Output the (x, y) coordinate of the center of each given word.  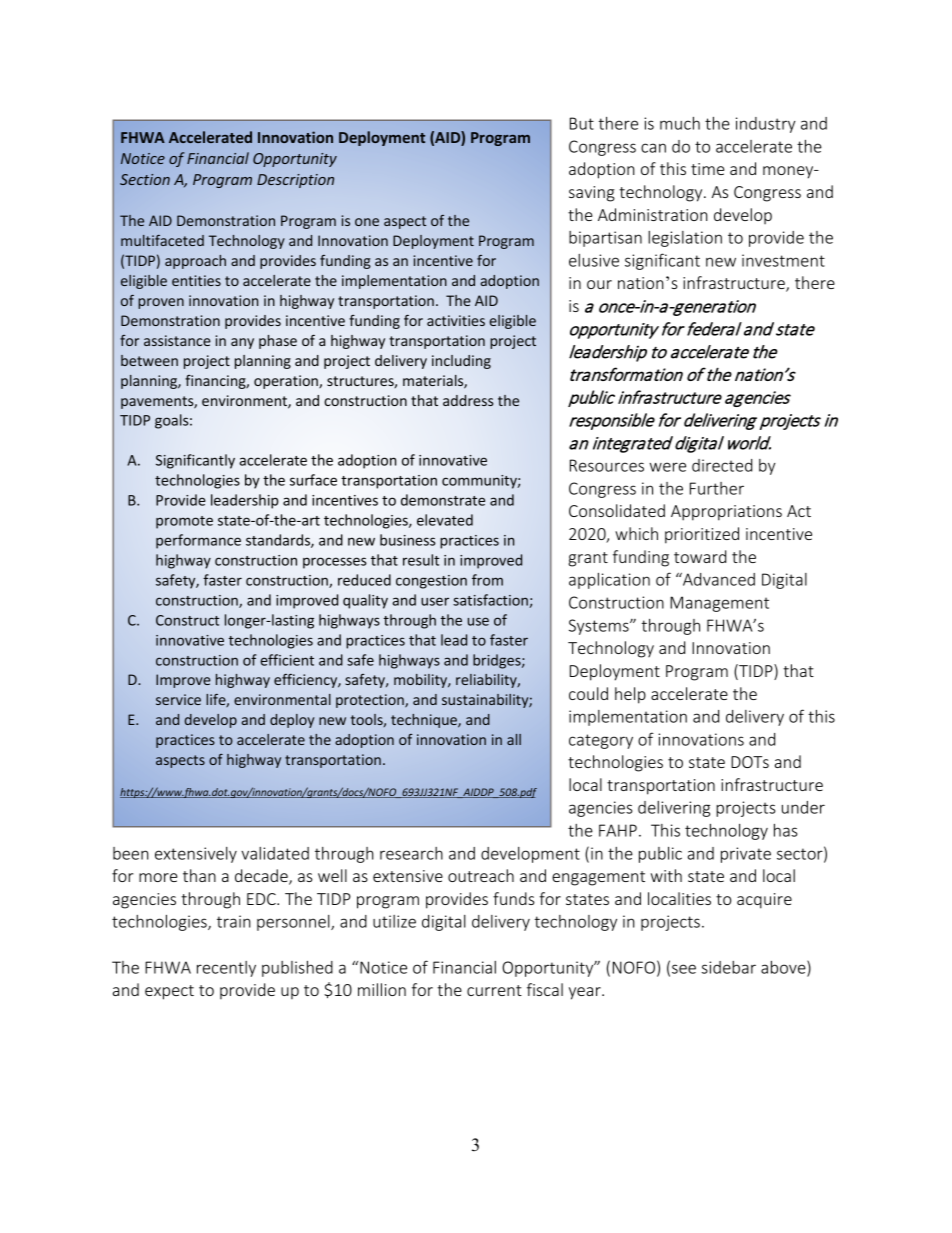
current (494, 990)
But (582, 123)
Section (145, 179)
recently (226, 969)
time (708, 169)
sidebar (729, 967)
